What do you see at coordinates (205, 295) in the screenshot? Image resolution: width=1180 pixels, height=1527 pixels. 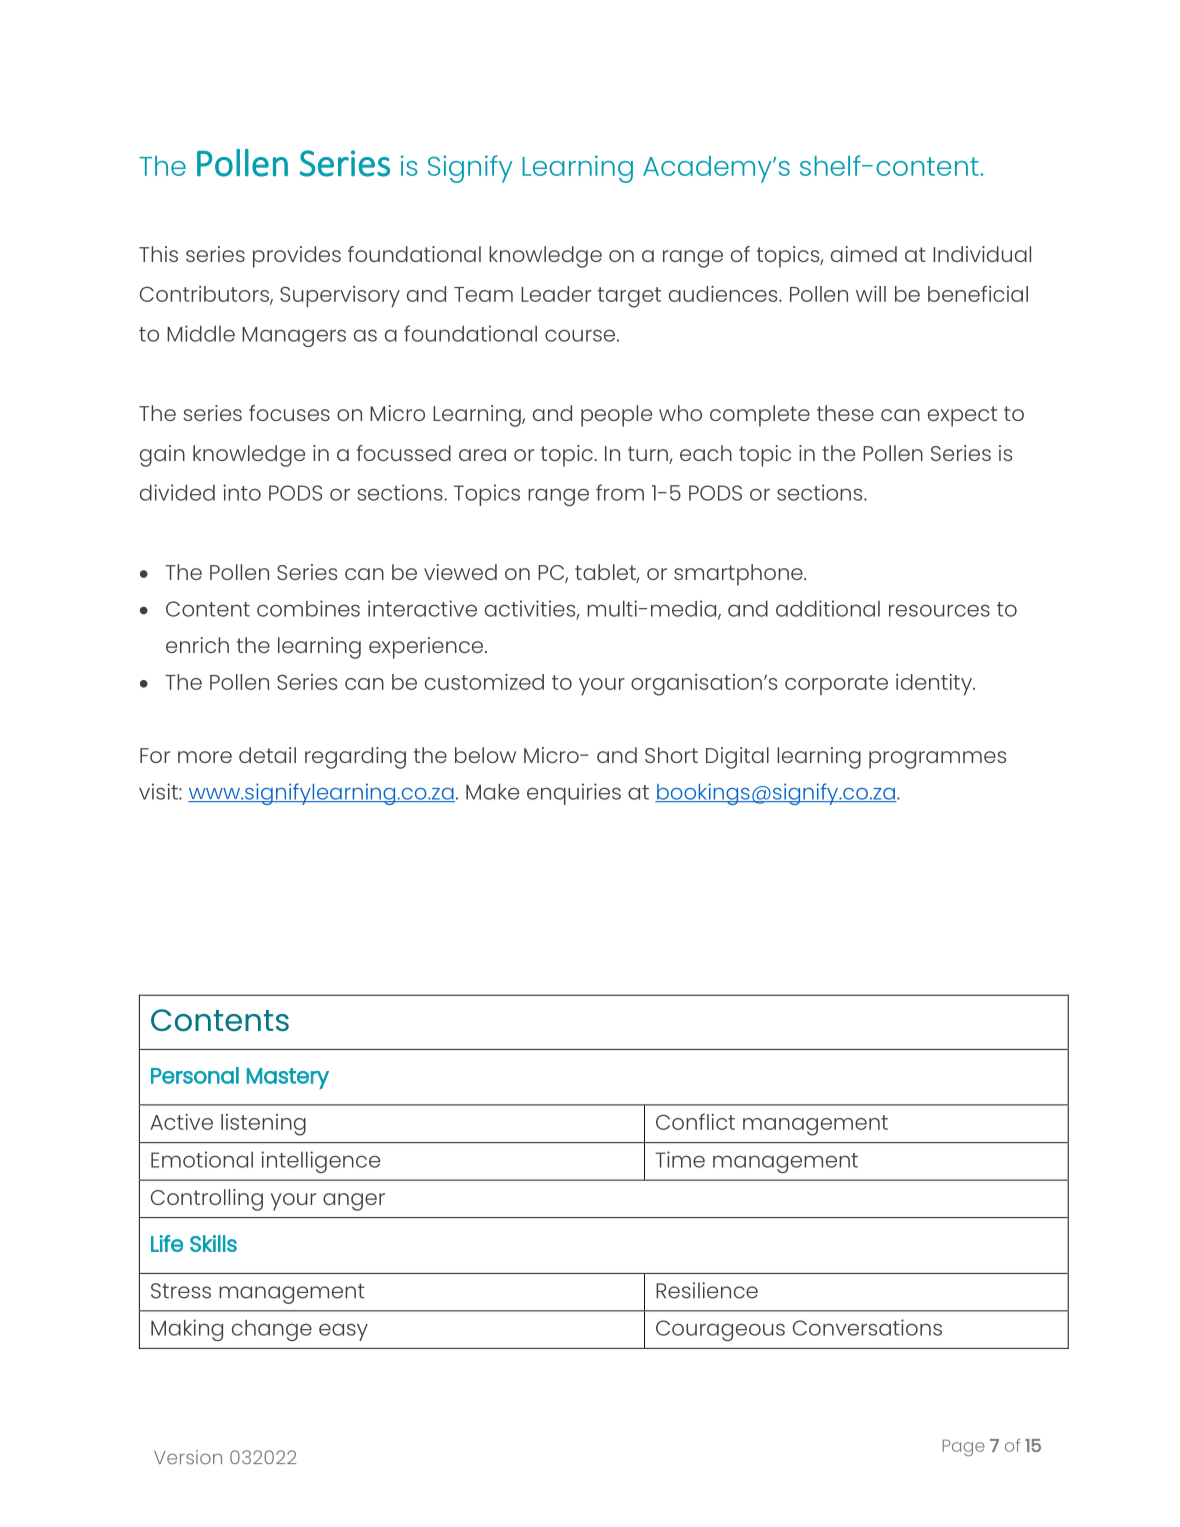 I see `Contributors` at bounding box center [205, 295].
